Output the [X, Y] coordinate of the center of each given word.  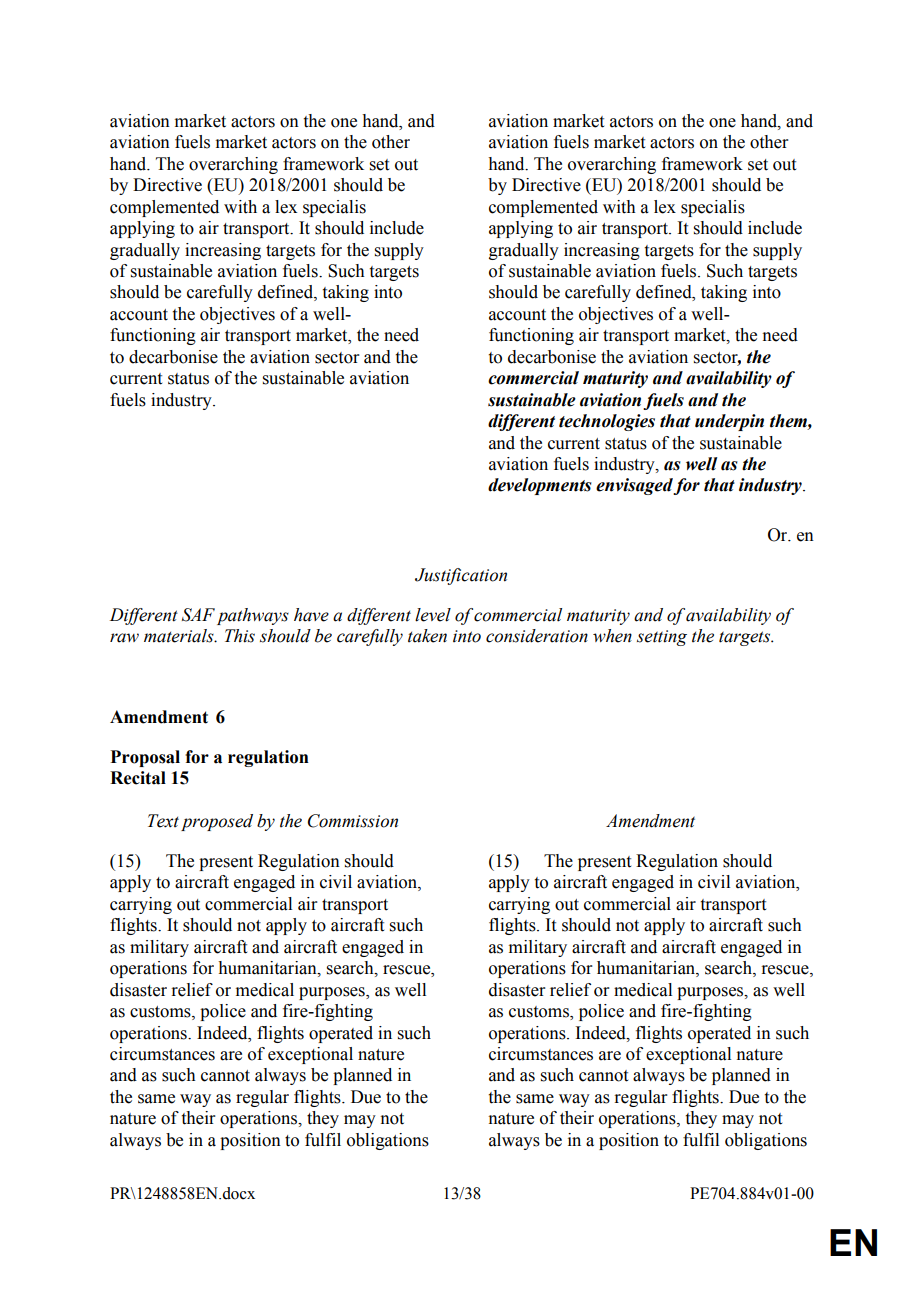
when [612, 636]
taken [427, 636]
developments [540, 486]
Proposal [145, 758]
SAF [198, 615]
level [433, 615]
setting [662, 638]
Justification [461, 576]
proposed [217, 822]
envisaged [635, 486]
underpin [729, 422]
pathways [253, 616]
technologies [607, 422]
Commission [353, 821]
